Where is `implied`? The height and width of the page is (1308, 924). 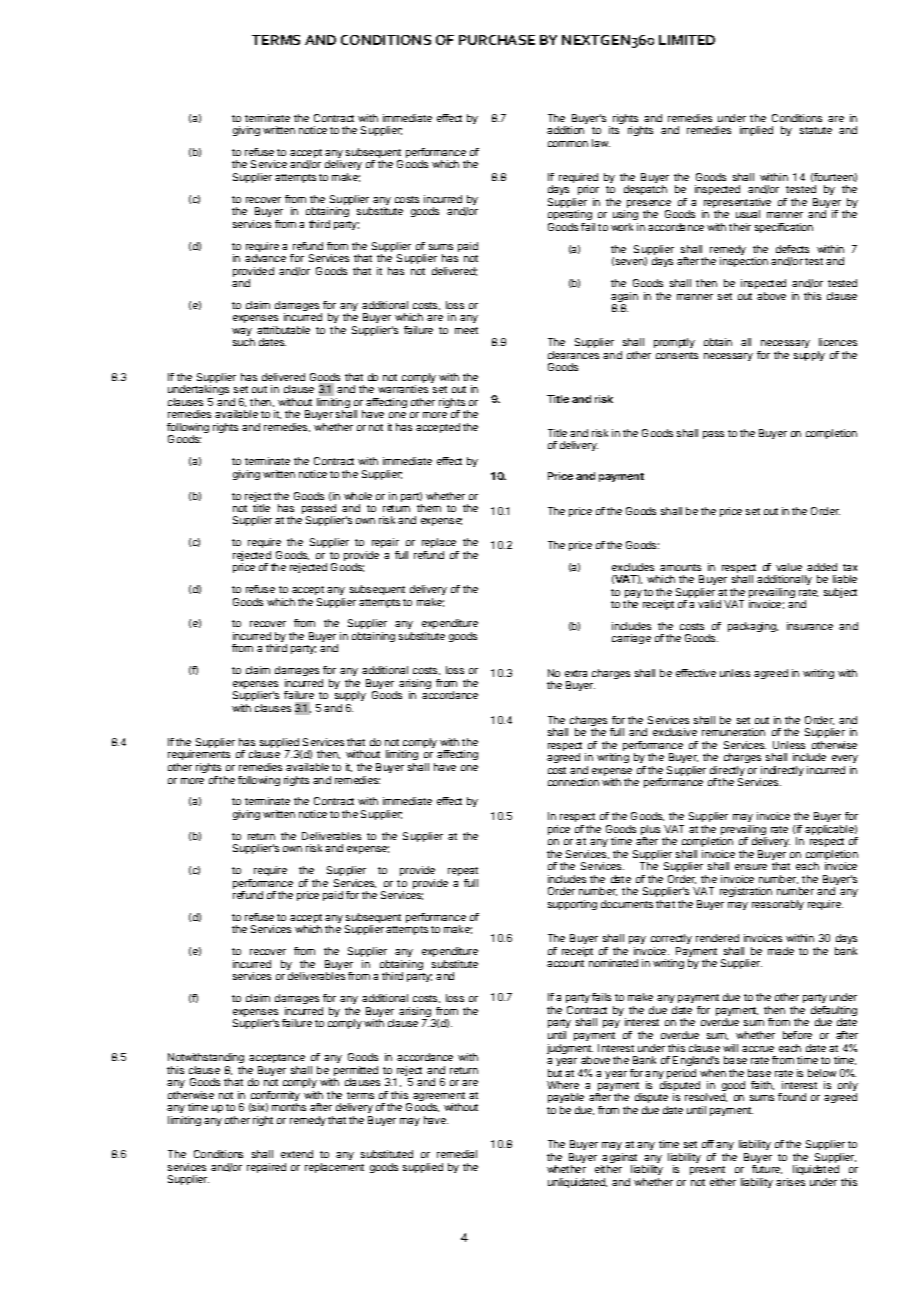 implied is located at coordinates (756, 131).
